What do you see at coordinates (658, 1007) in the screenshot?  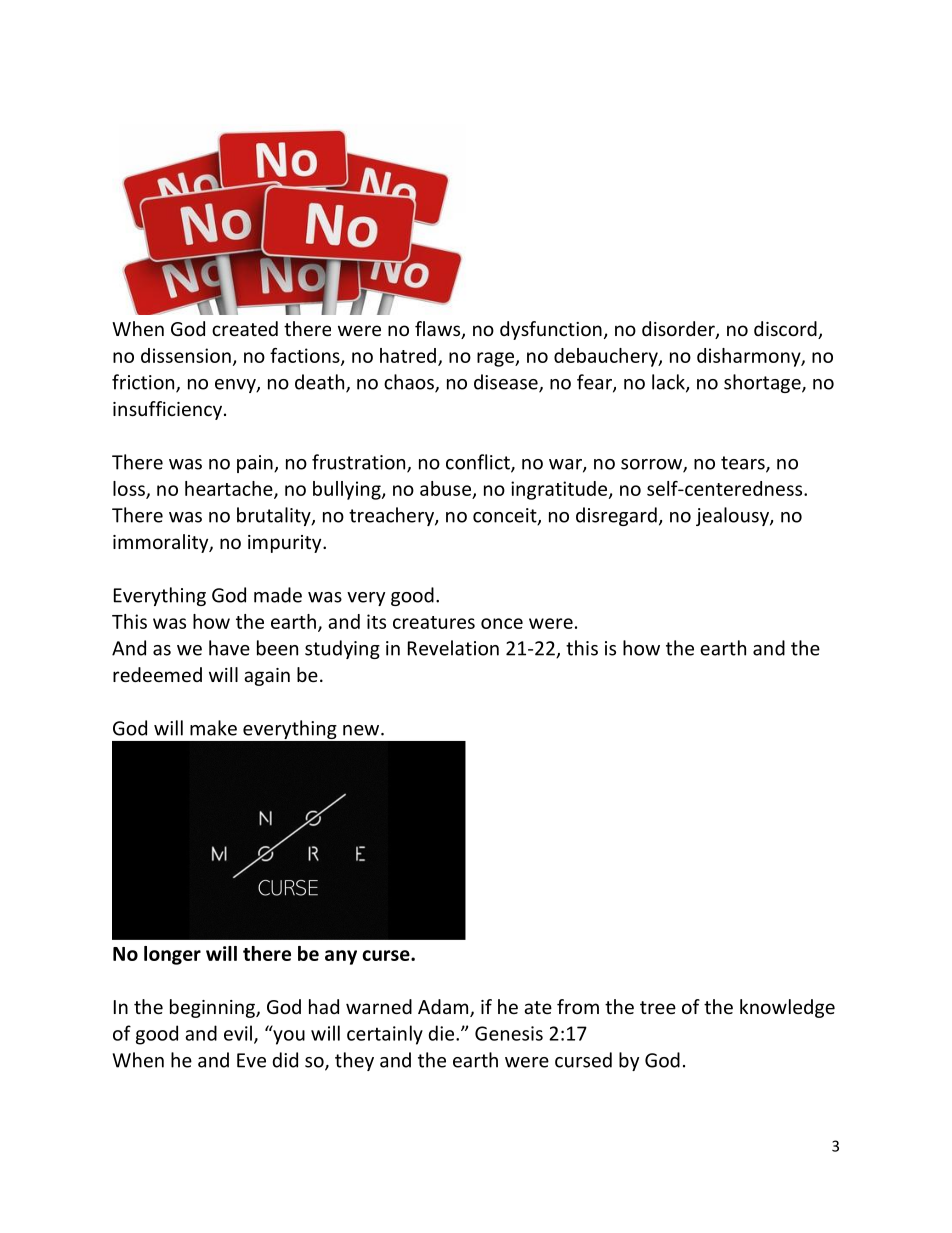 I see `tree` at bounding box center [658, 1007].
